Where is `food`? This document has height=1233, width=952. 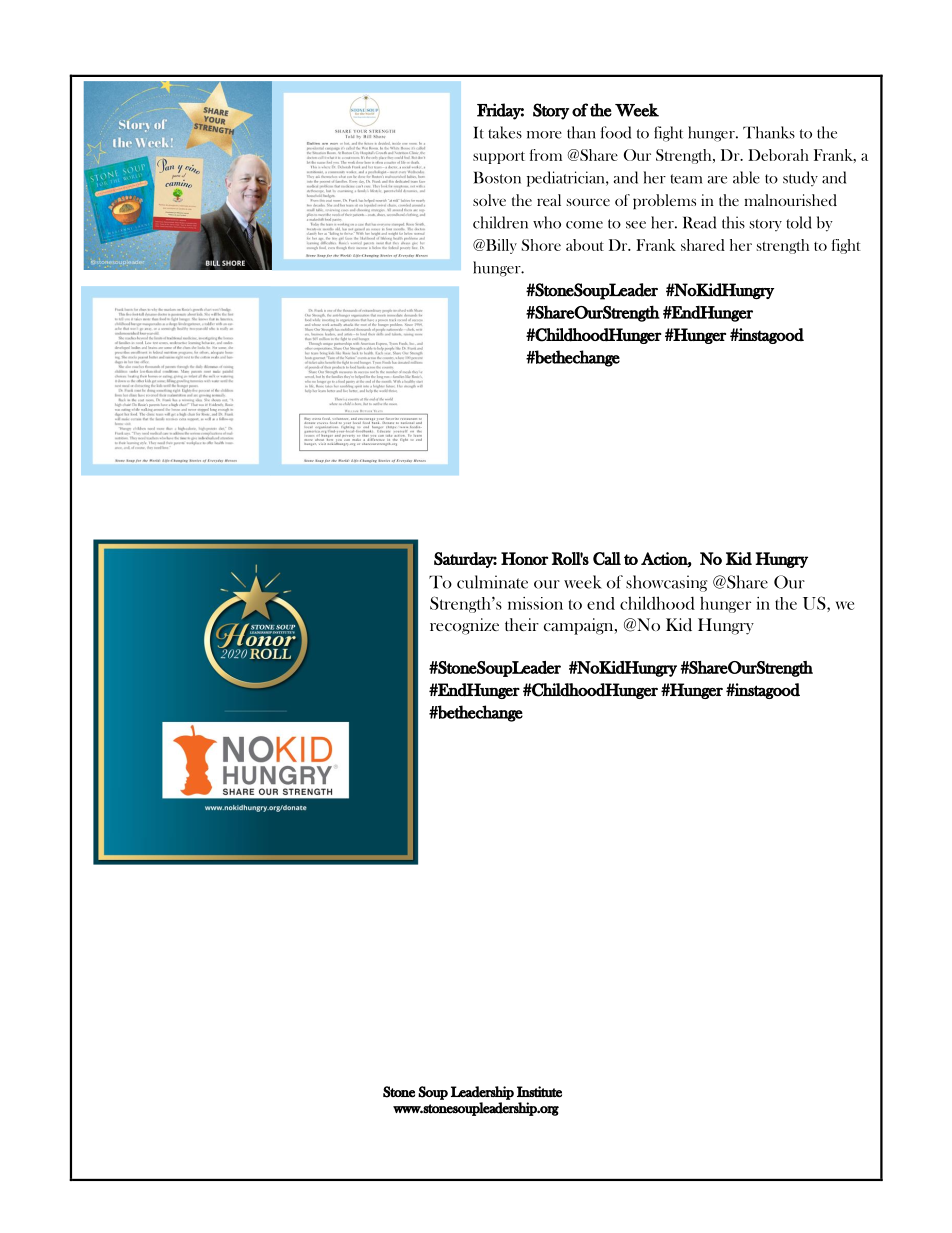 food is located at coordinates (616, 132).
